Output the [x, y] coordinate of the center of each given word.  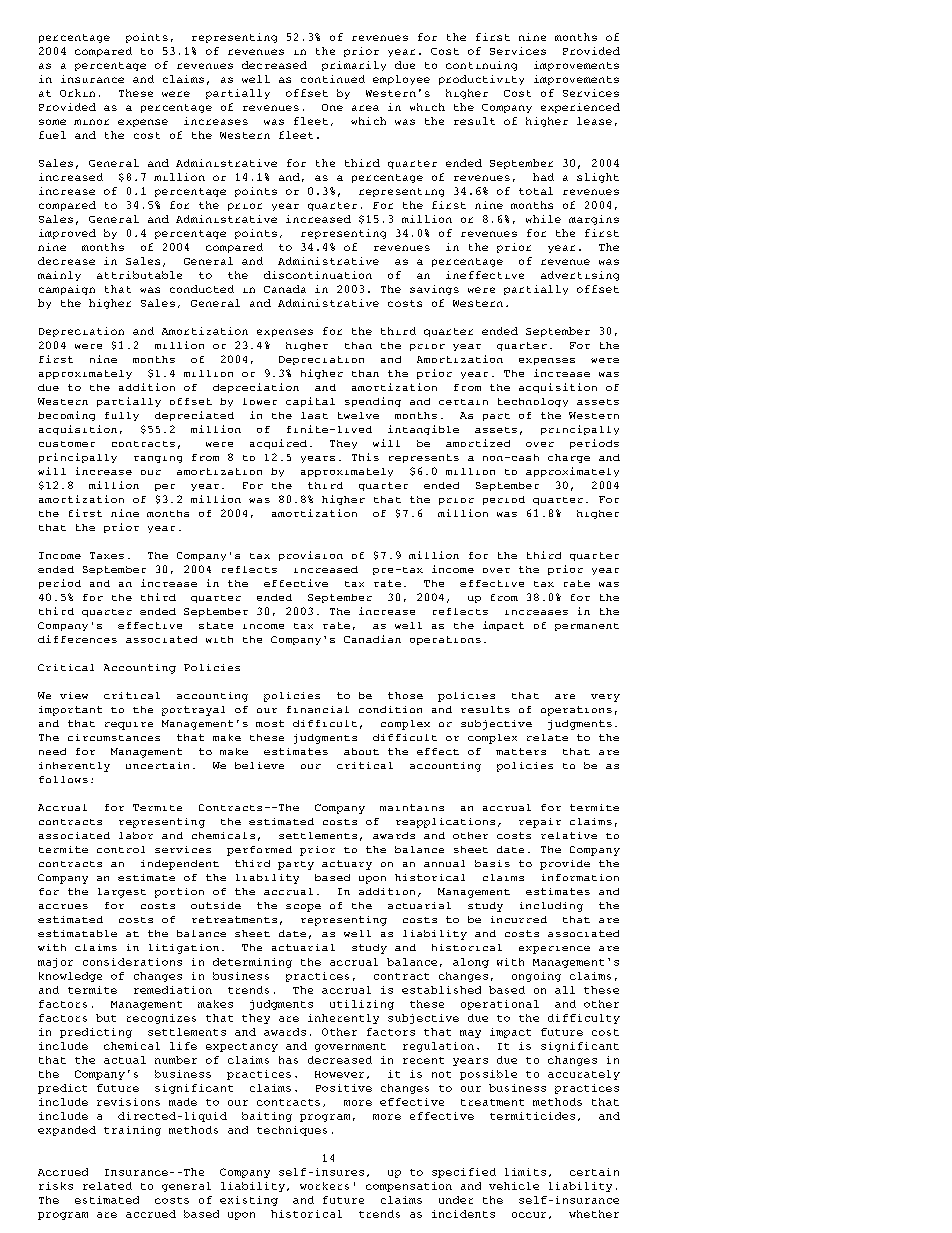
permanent [587, 627]
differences [77, 639]
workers [324, 1186]
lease [594, 121]
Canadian [372, 639]
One [332, 107]
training [132, 1131]
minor [91, 122]
